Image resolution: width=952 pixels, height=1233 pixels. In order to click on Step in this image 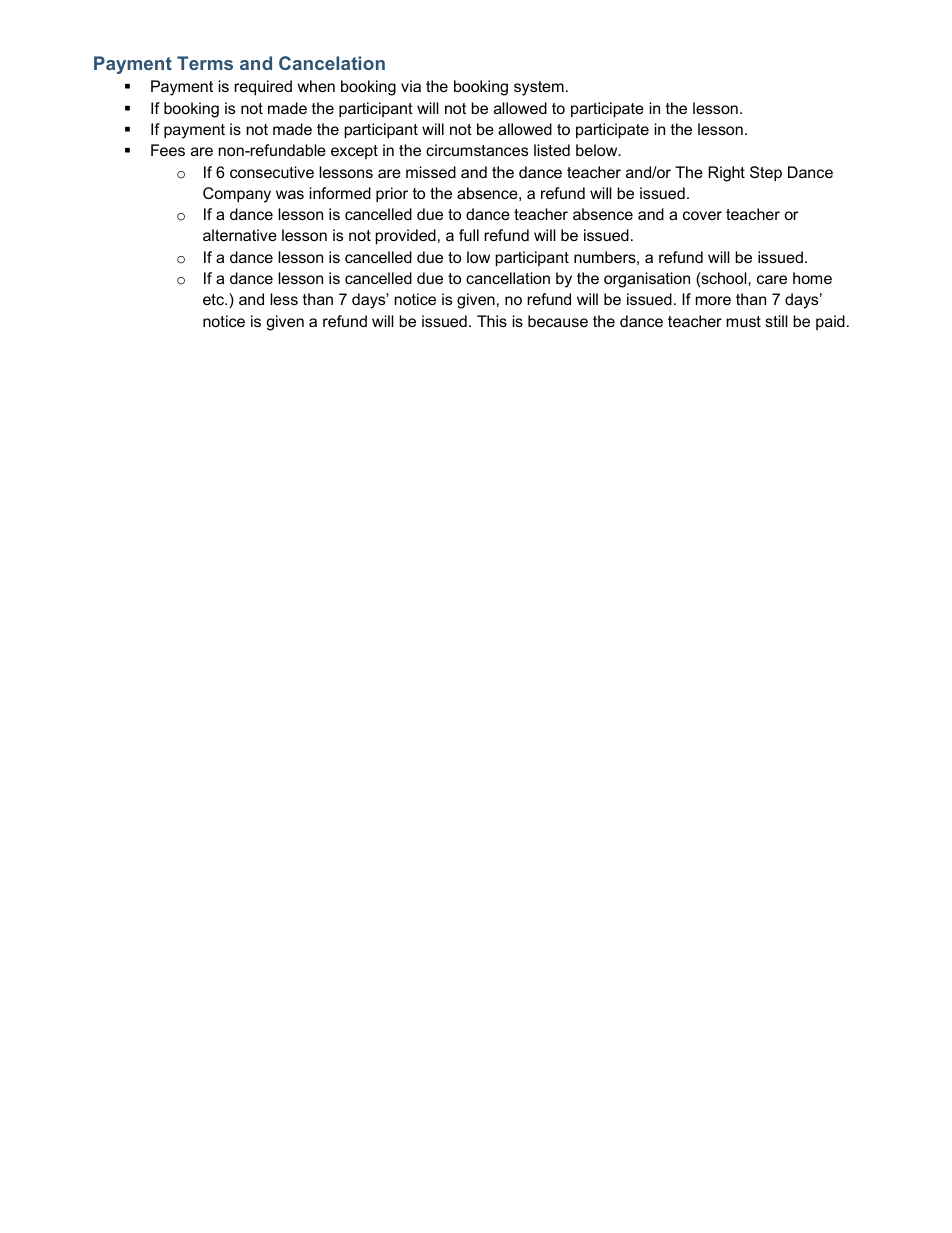, I will do `click(766, 174)`.
